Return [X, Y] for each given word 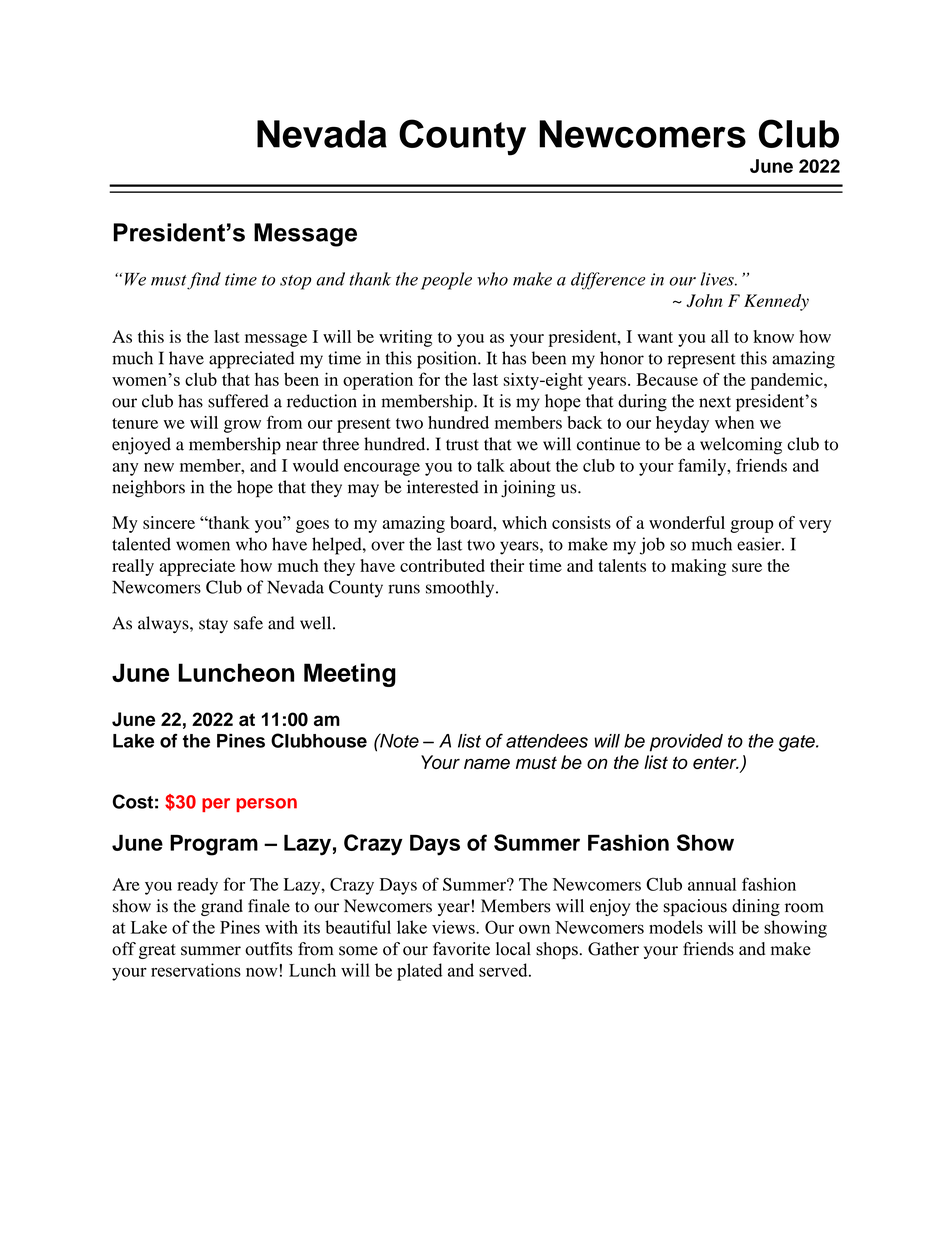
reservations [196, 970]
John [704, 300]
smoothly [461, 589]
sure [747, 567]
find [204, 281]
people [446, 281]
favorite [461, 949]
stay [213, 625]
